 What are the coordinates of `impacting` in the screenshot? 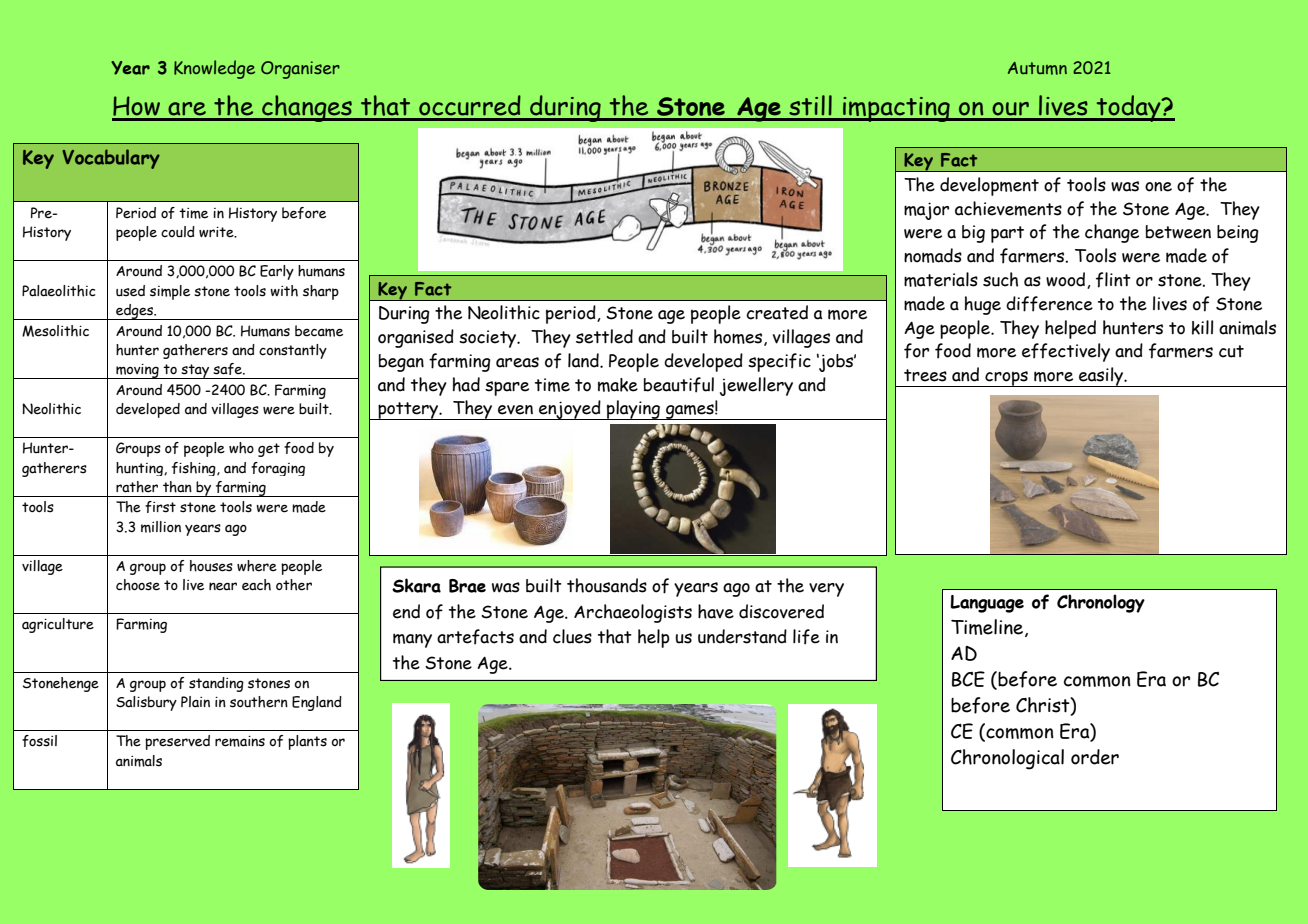 It's located at (896, 109).
